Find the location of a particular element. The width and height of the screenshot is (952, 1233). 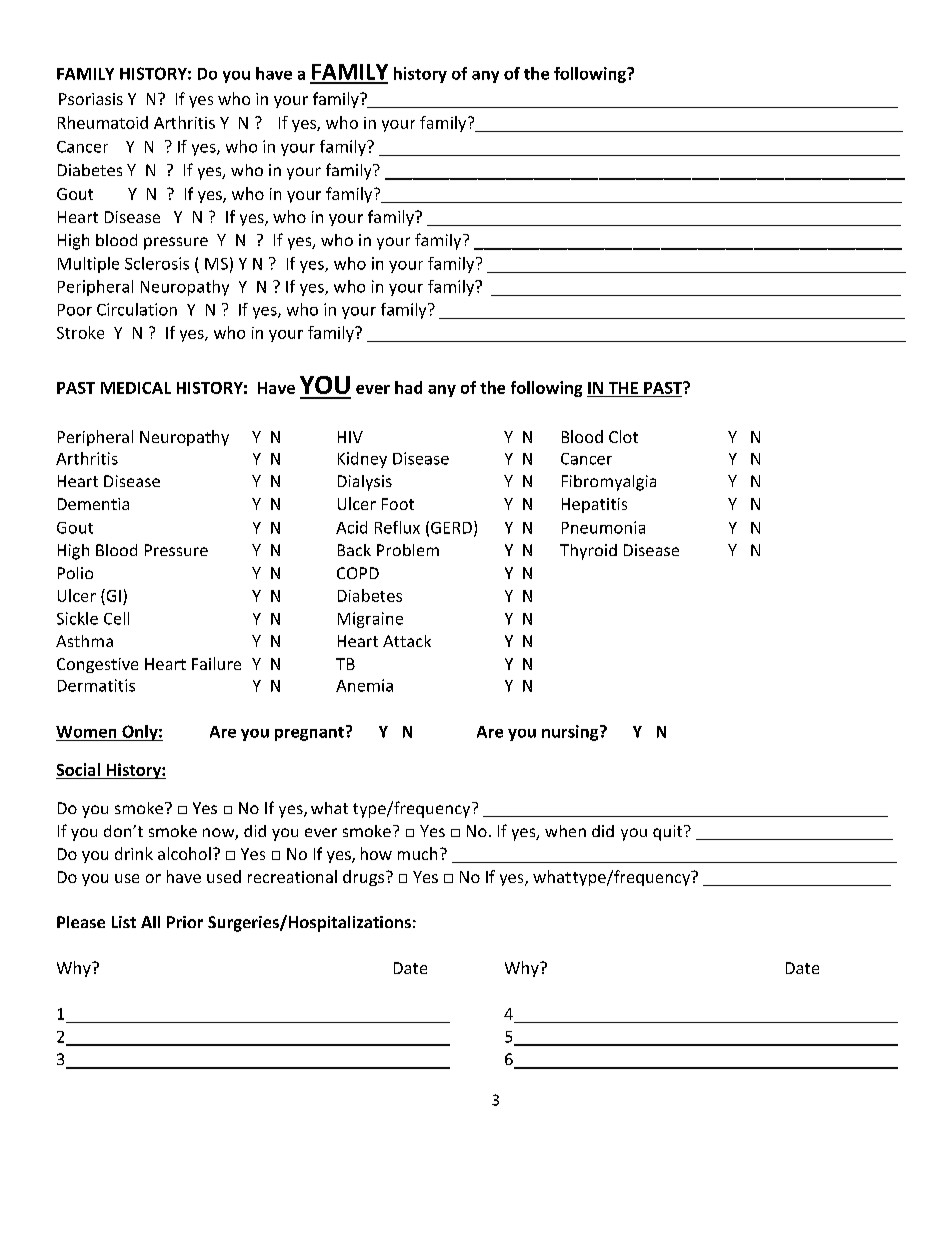

had is located at coordinates (408, 387).
